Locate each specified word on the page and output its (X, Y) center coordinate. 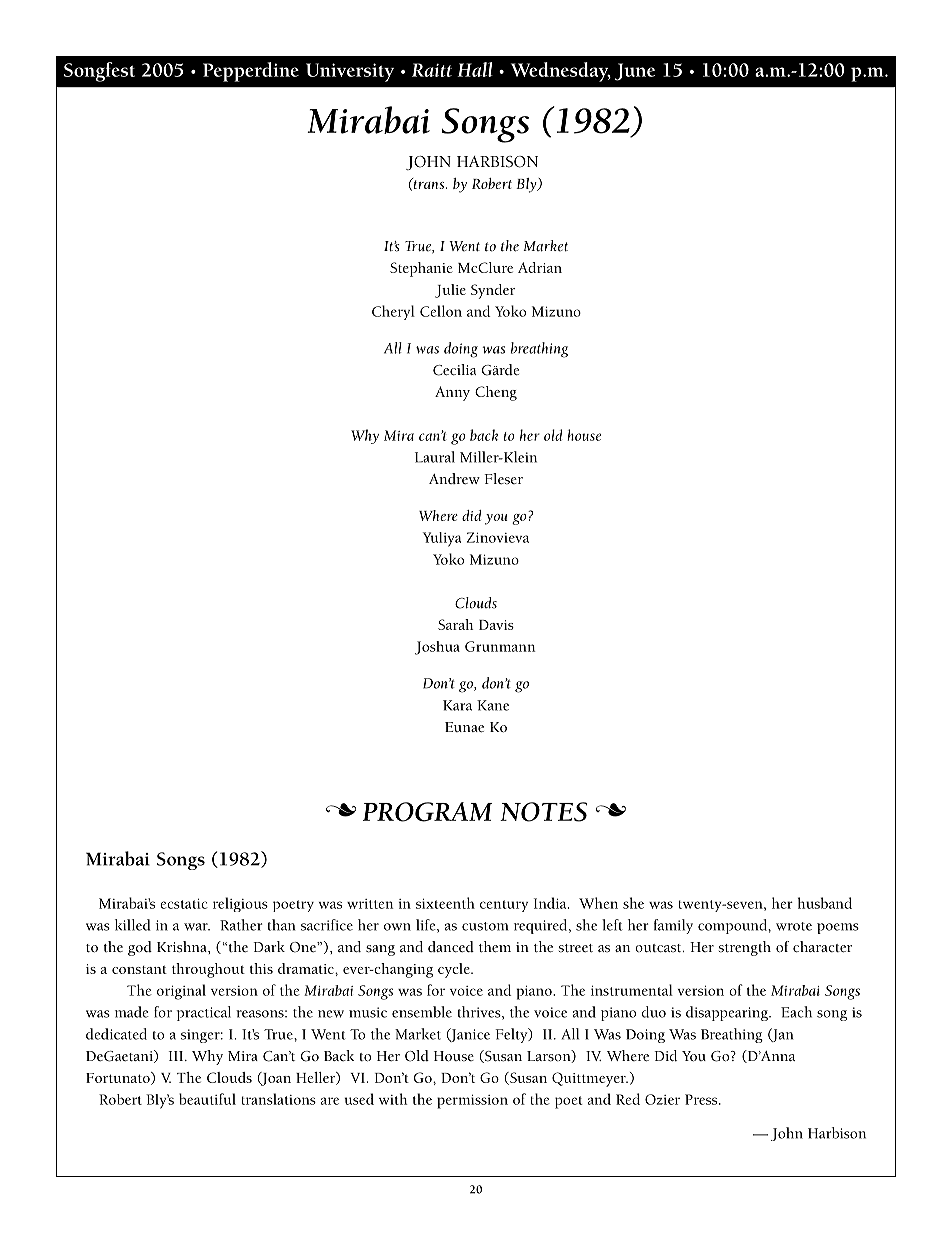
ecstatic (184, 904)
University (350, 72)
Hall (475, 69)
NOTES (543, 812)
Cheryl (393, 312)
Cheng (496, 393)
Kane (493, 705)
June (635, 72)
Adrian (540, 267)
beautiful (207, 1099)
